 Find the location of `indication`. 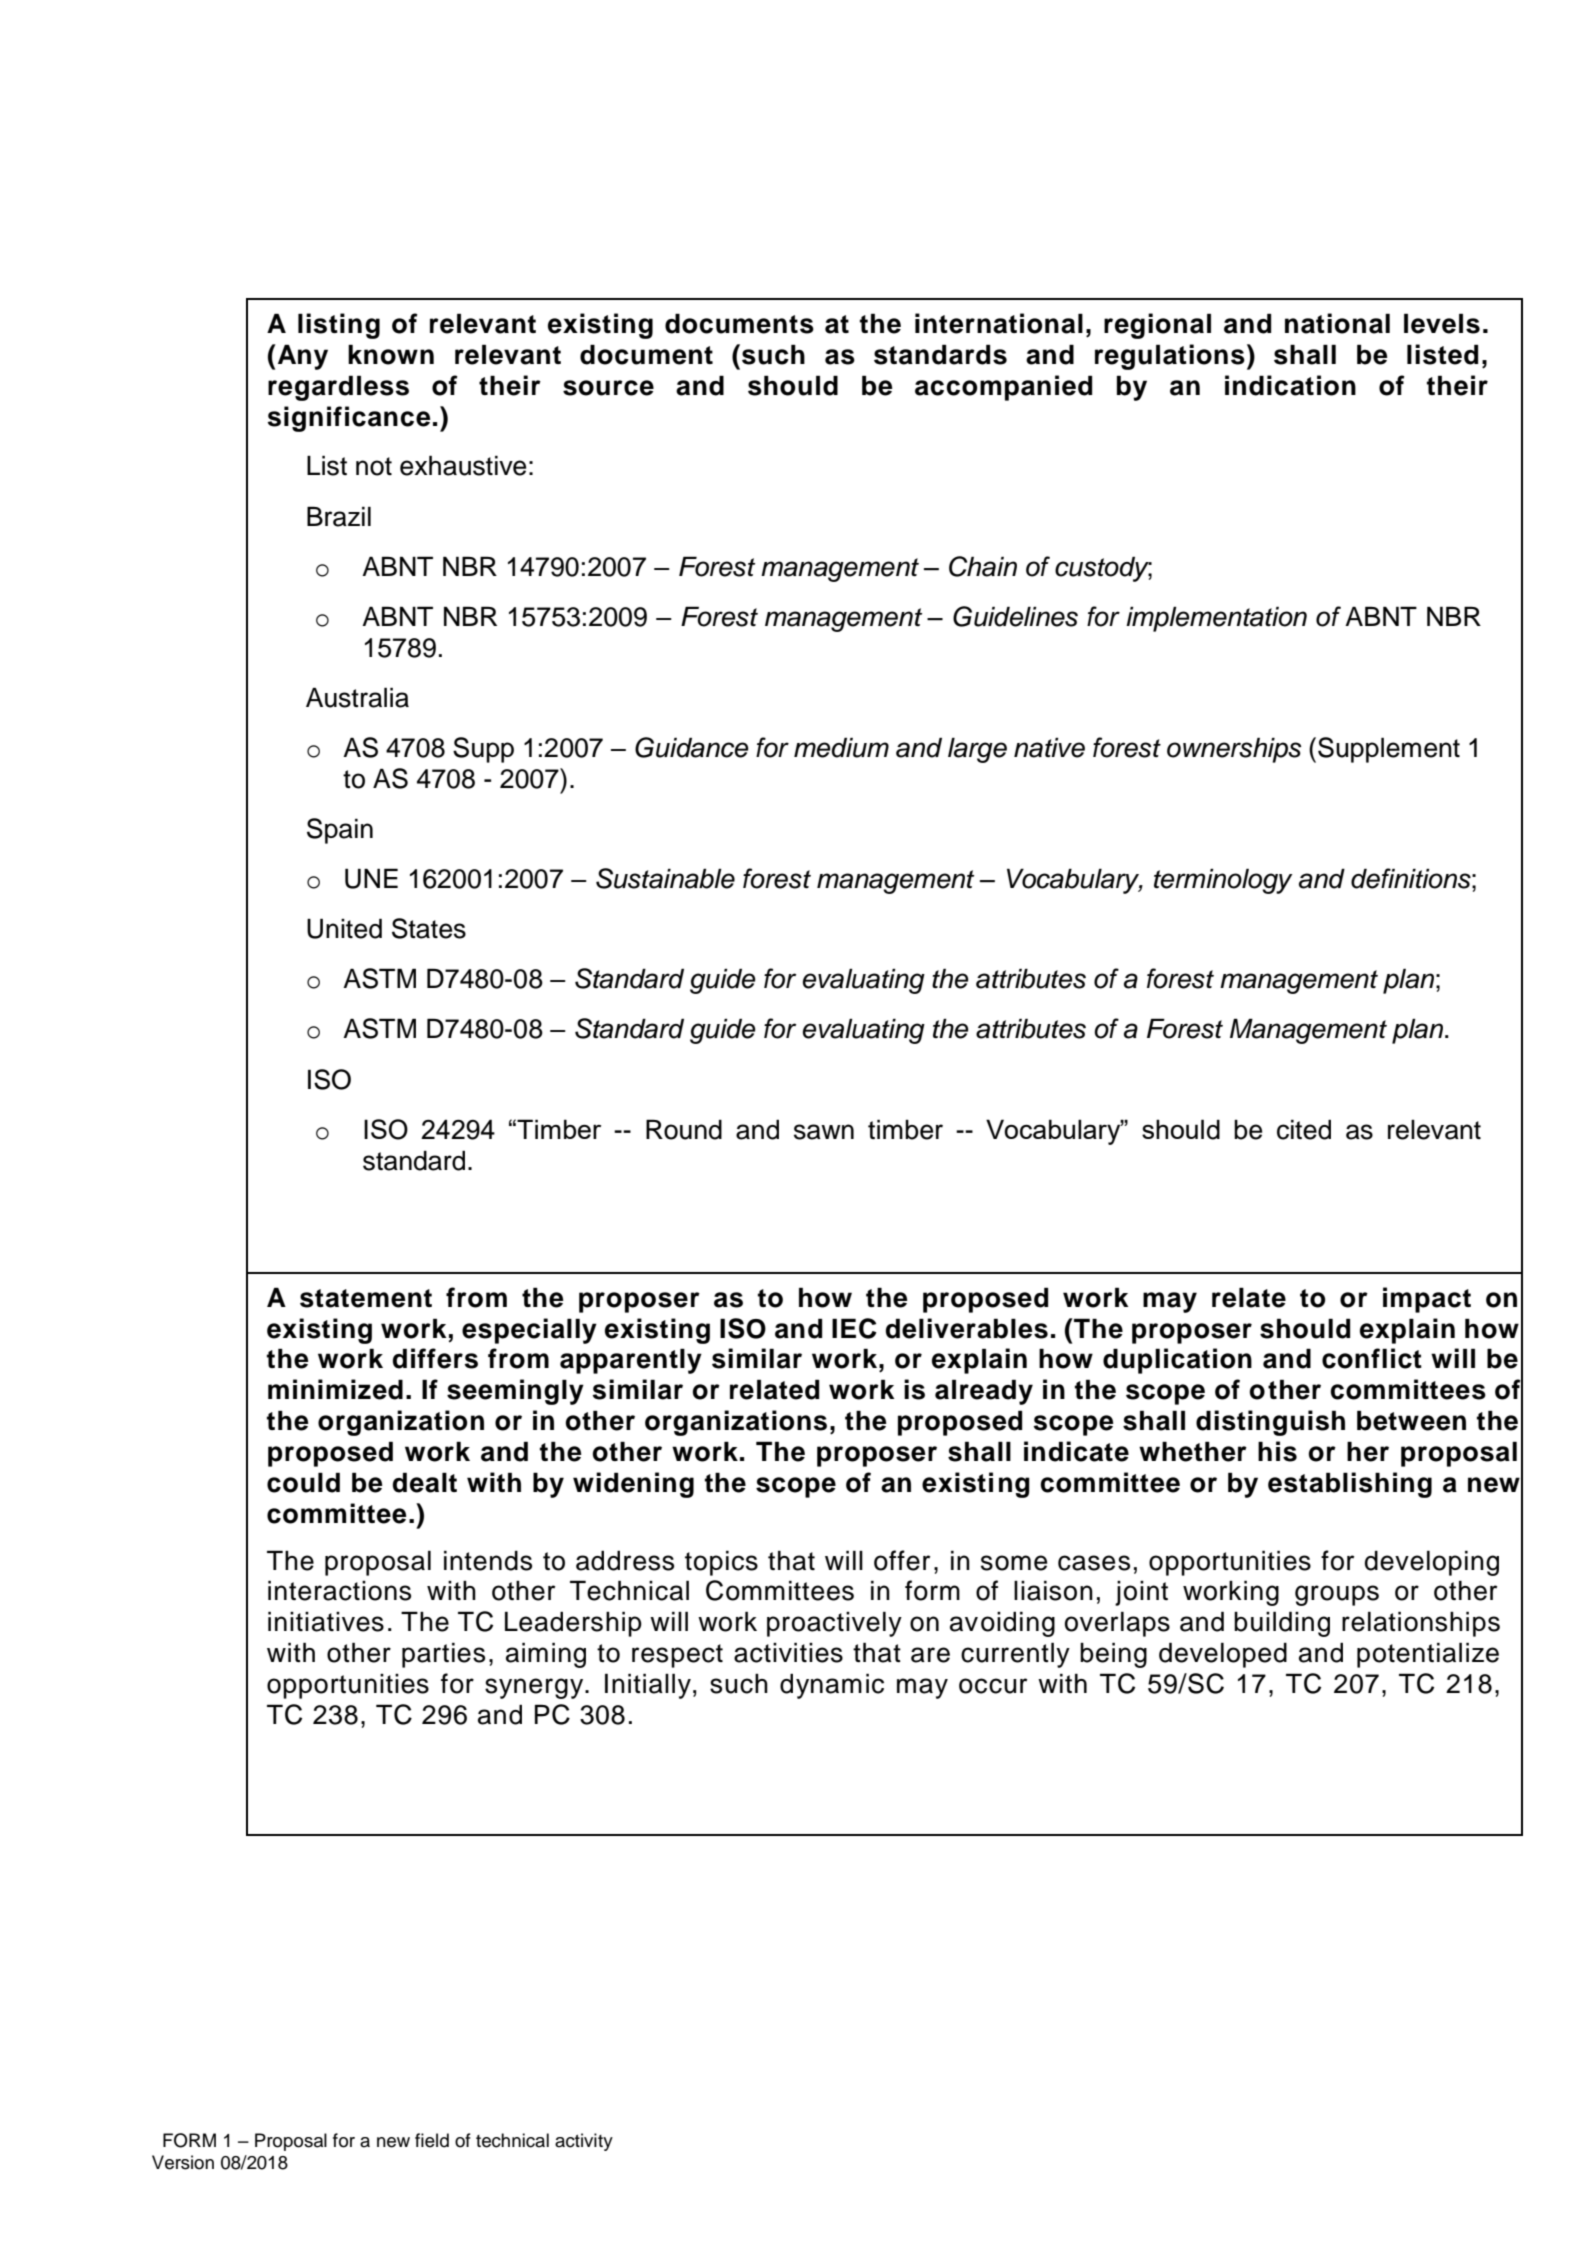

indication is located at coordinates (1290, 385).
